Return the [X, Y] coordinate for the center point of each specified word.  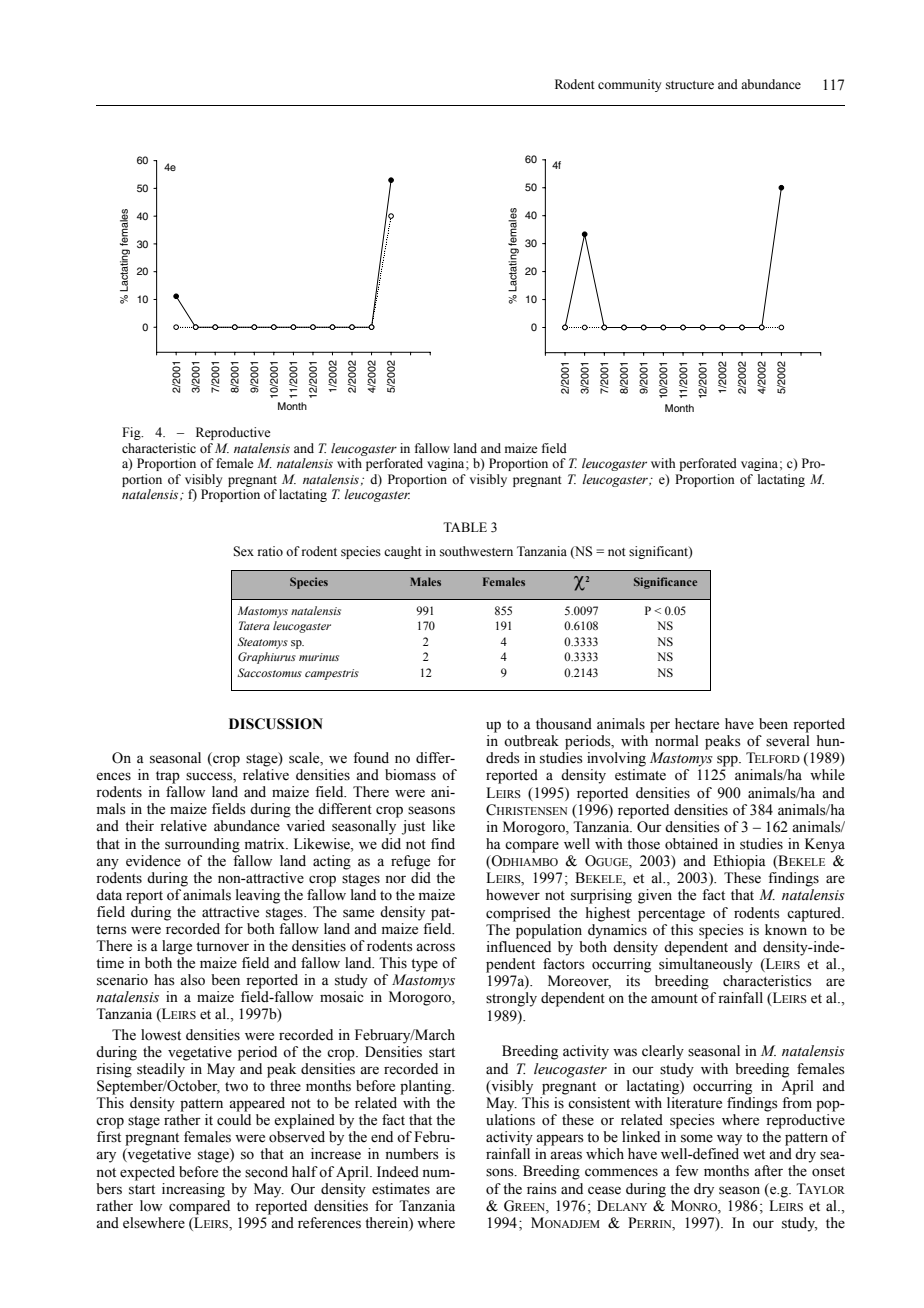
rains [542, 1189]
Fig [132, 433]
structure [690, 85]
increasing [193, 1190]
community [629, 85]
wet [754, 1155]
